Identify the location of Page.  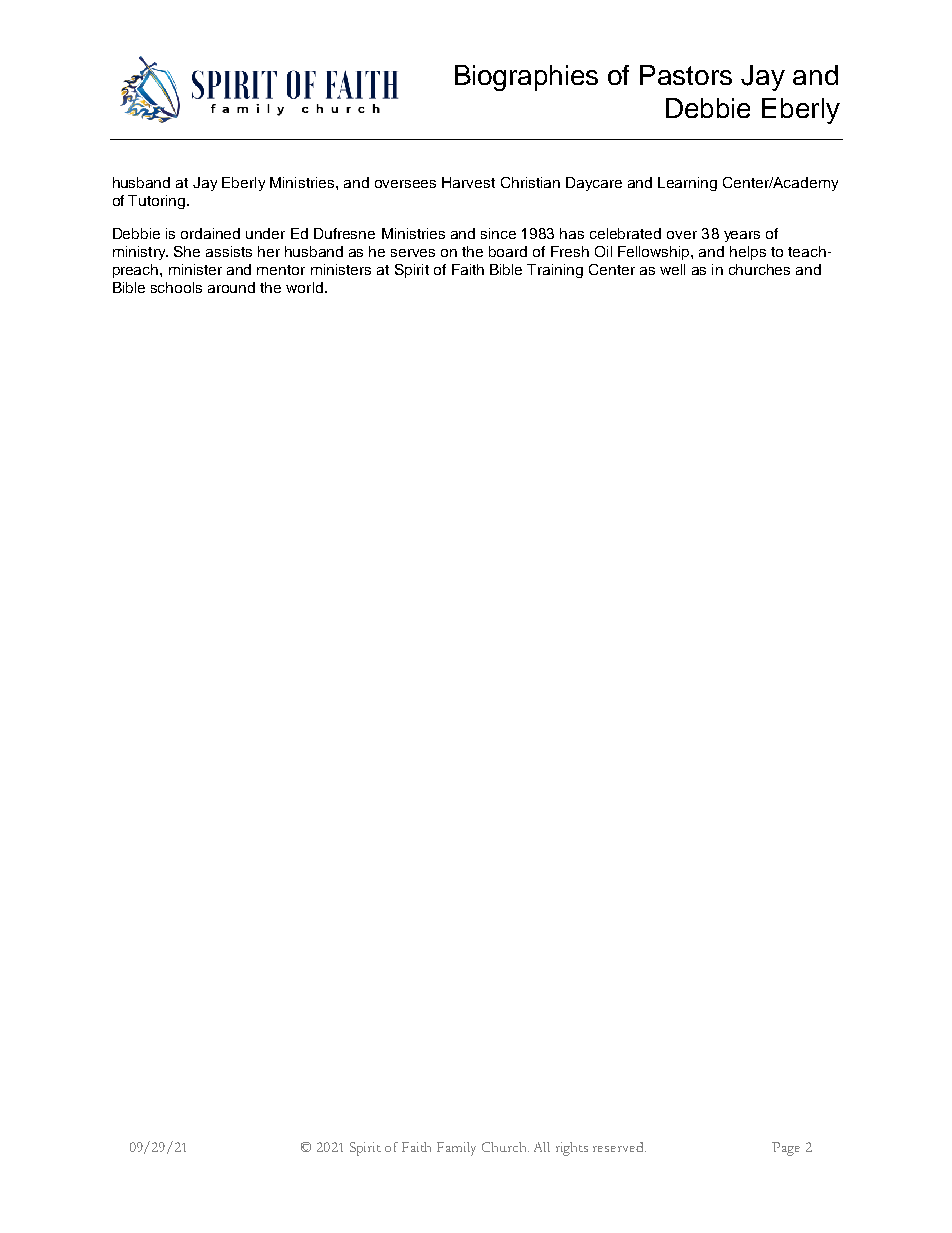
(786, 1149).
